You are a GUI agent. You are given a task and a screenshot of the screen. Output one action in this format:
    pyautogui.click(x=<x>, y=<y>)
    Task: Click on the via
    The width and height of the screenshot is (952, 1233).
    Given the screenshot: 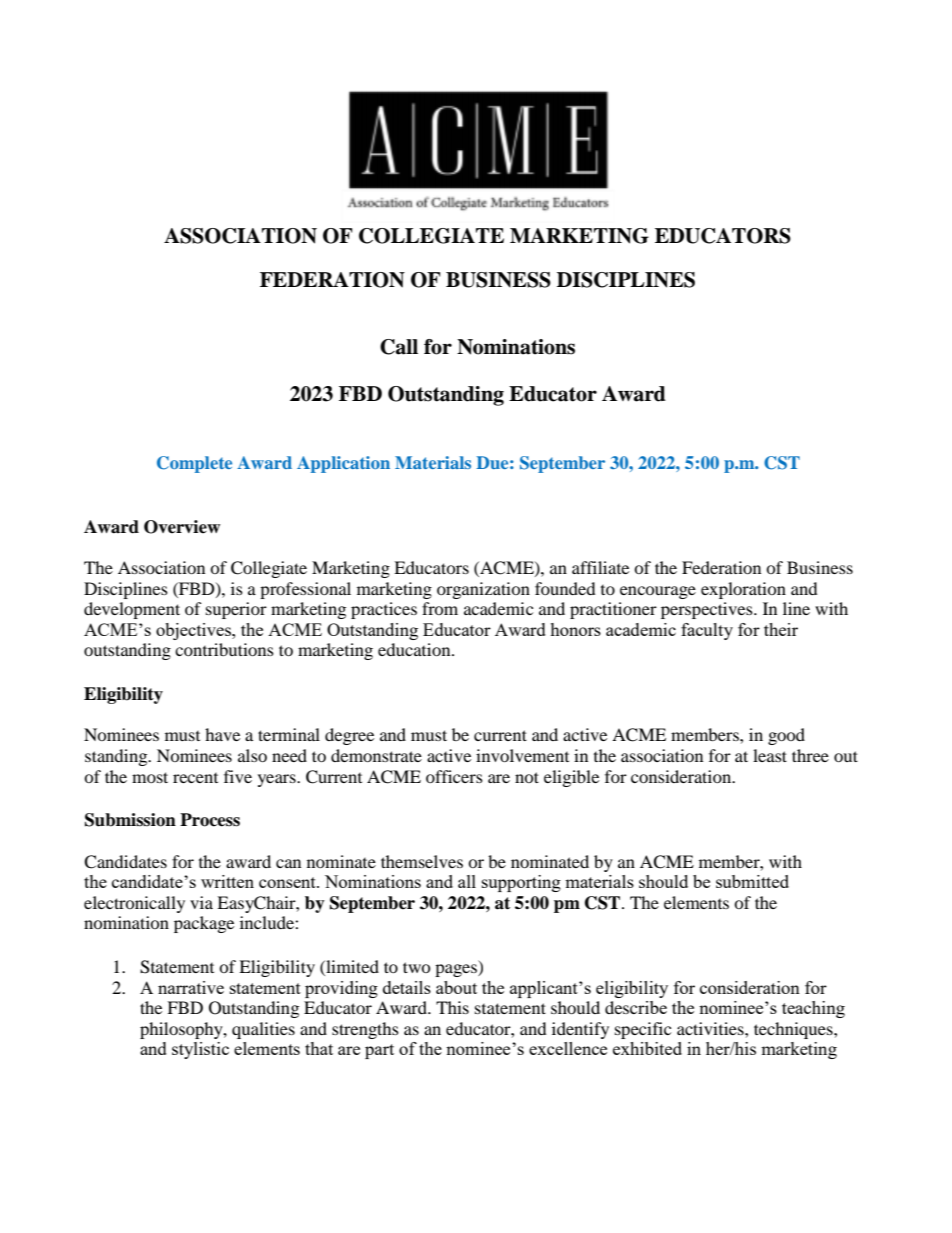 What is the action you would take?
    pyautogui.click(x=201, y=902)
